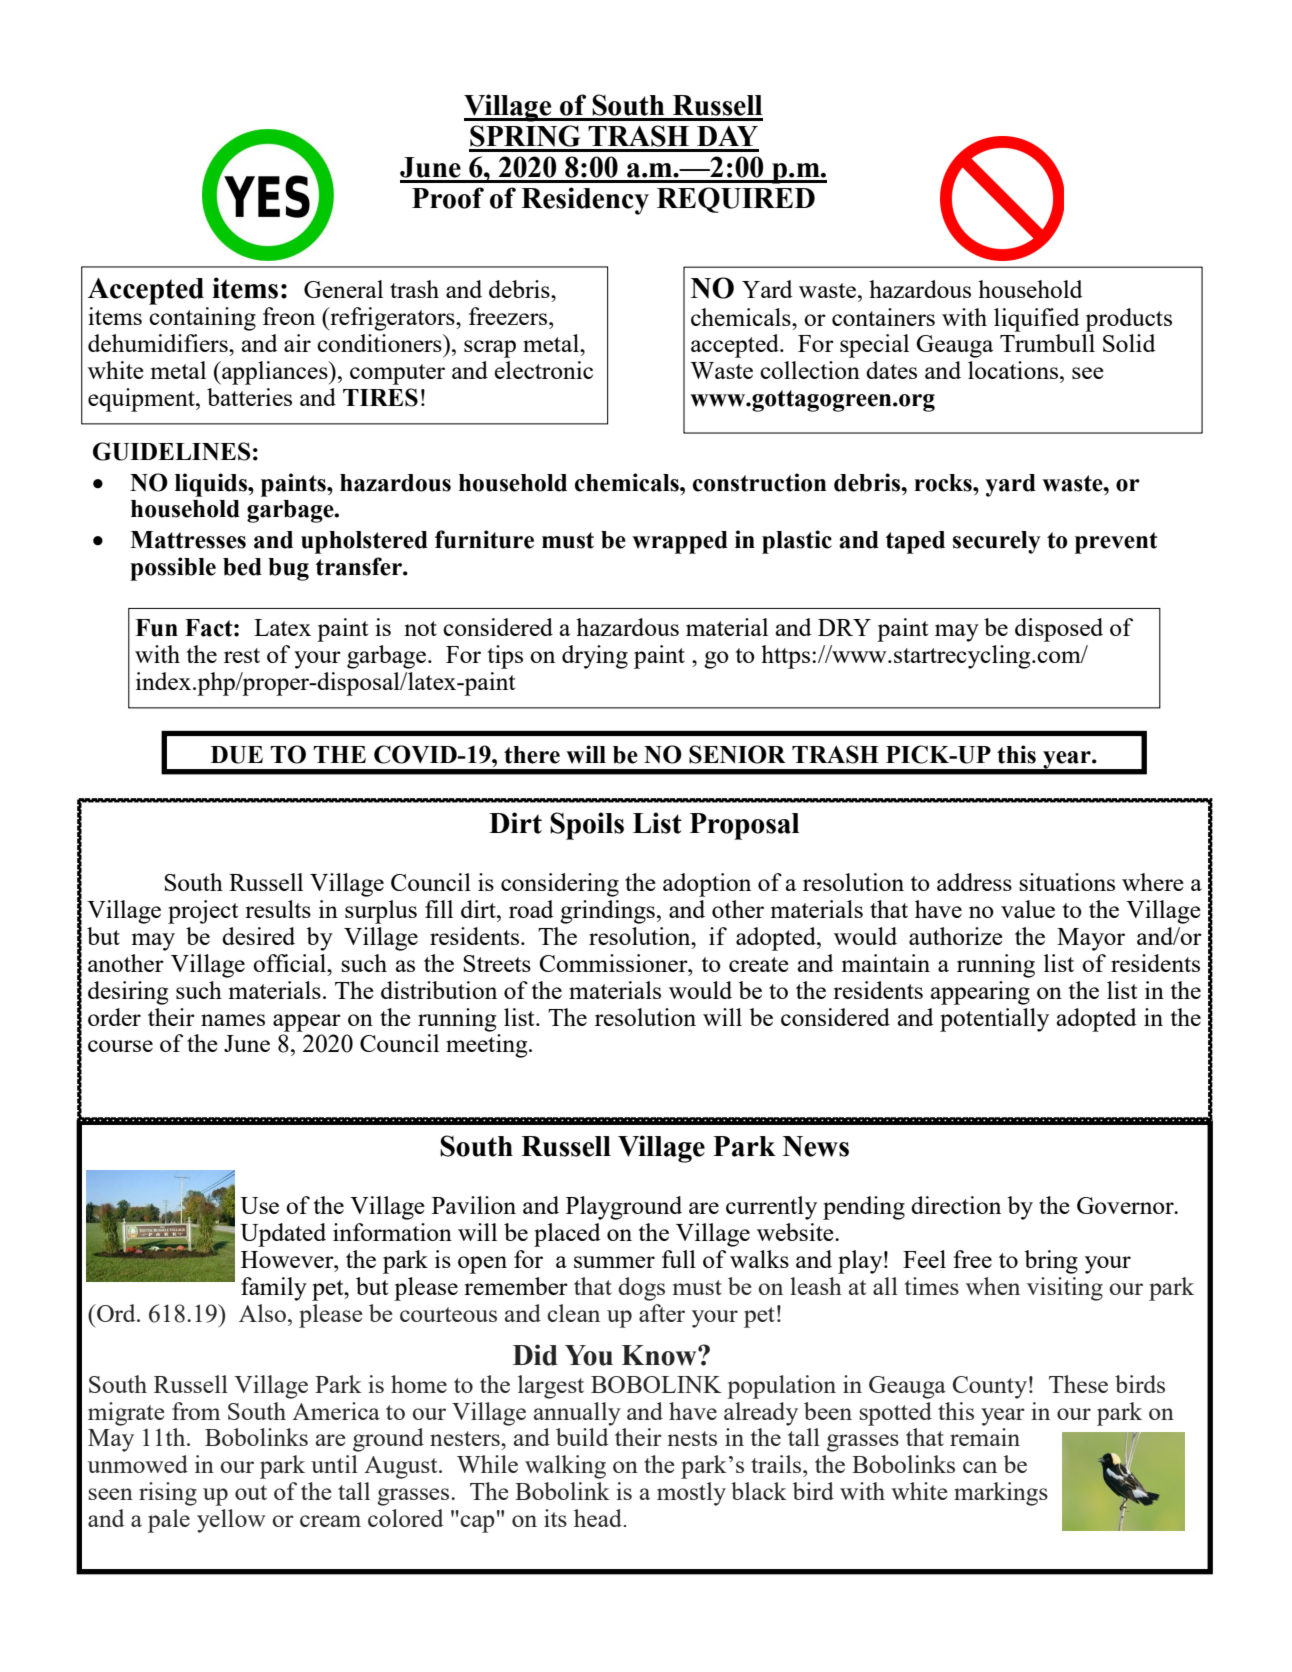 The image size is (1292, 1672). I want to click on yellow, so click(231, 1521).
